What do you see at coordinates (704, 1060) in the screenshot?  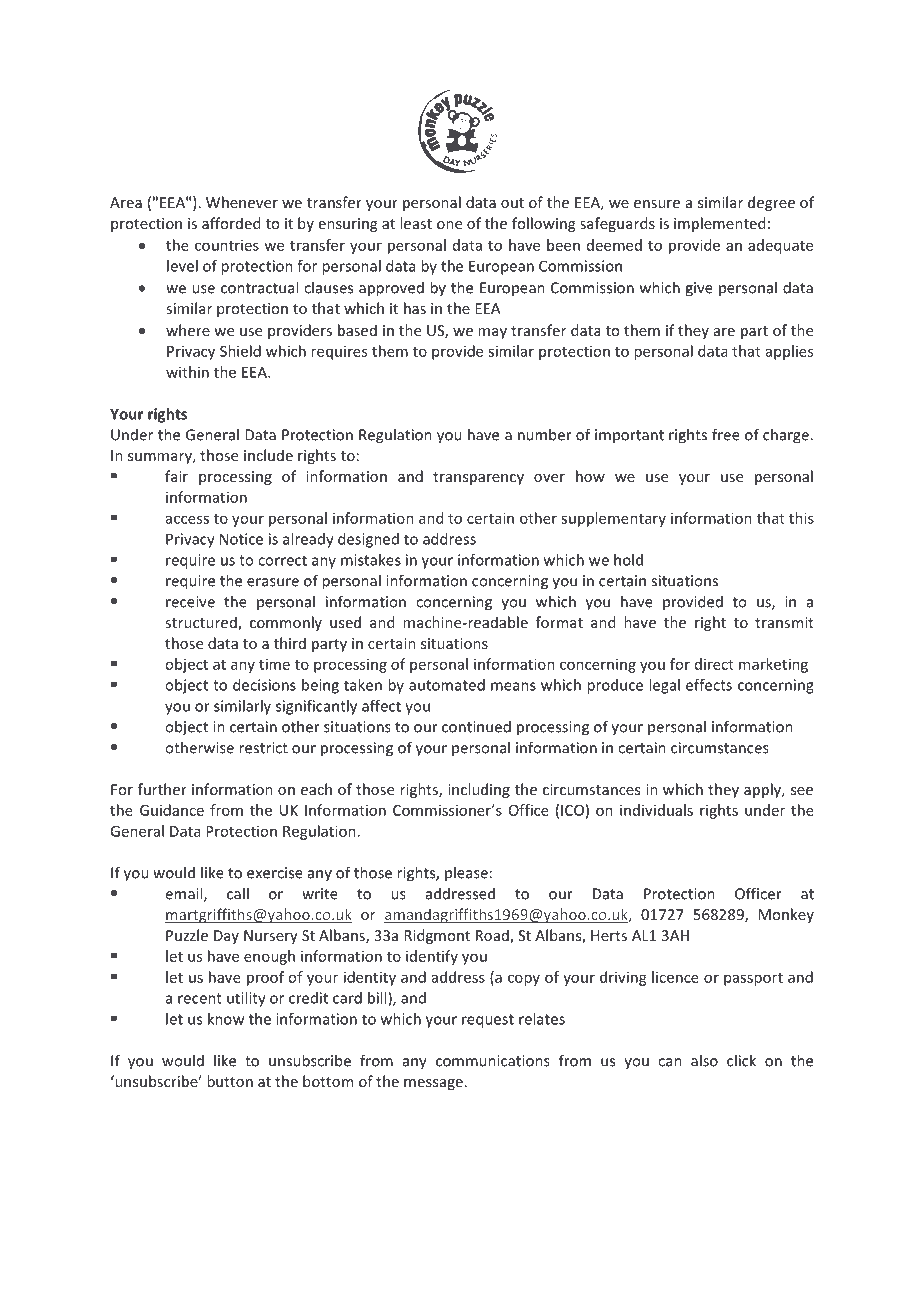 I see `also` at bounding box center [704, 1060].
